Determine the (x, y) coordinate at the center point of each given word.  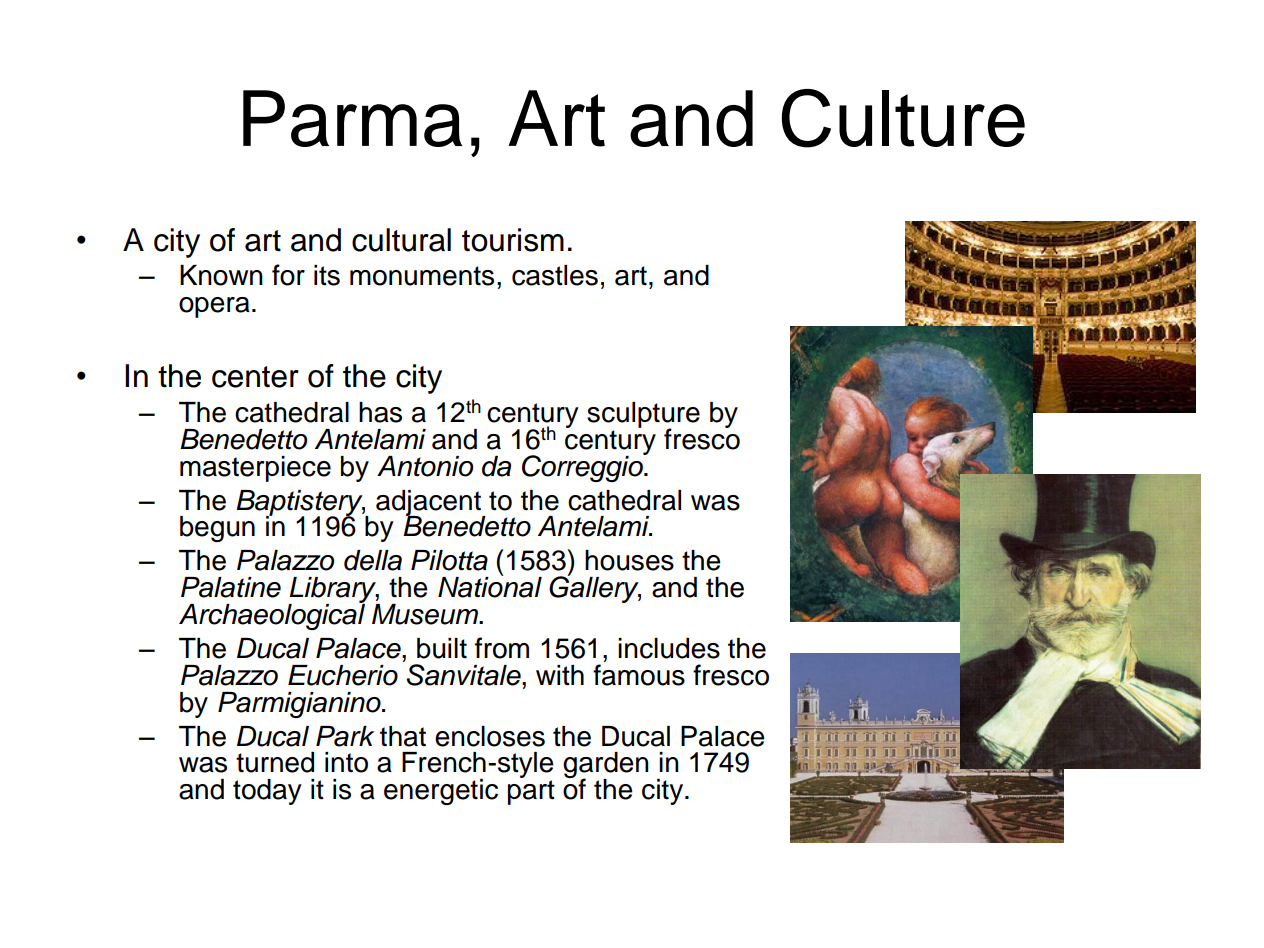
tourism (513, 240)
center (255, 377)
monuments (422, 276)
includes (669, 648)
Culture (903, 118)
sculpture (643, 416)
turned (275, 762)
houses (629, 560)
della (373, 560)
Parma (352, 118)
